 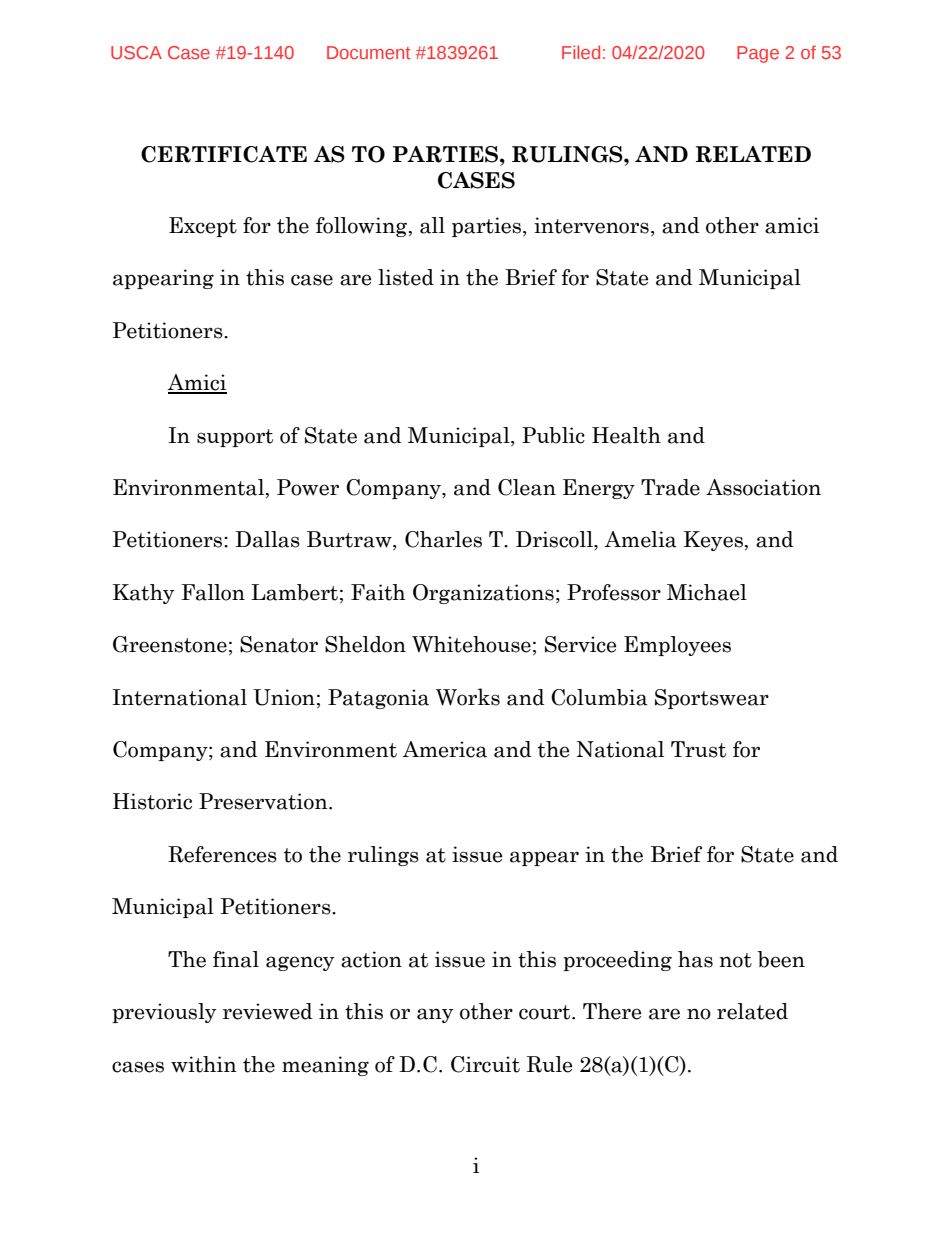 What do you see at coordinates (369, 52) in the page?
I see `Document` at bounding box center [369, 52].
